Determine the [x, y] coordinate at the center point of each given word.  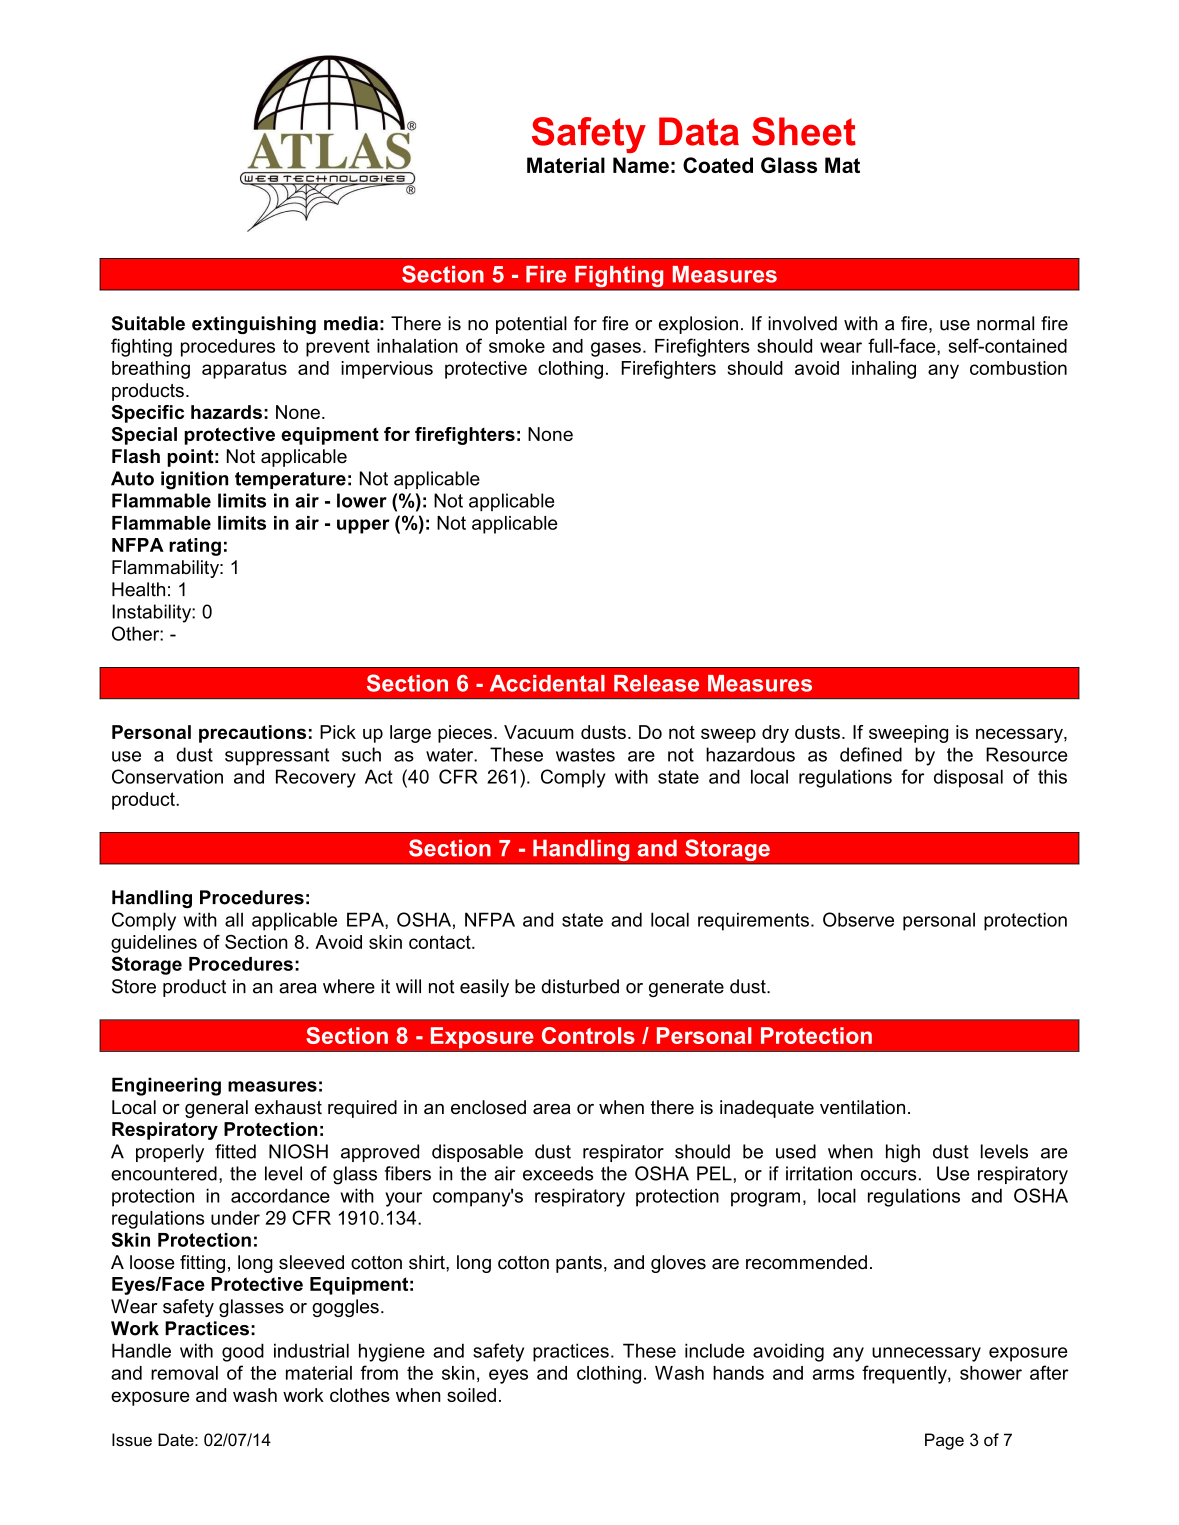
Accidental [547, 683]
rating [195, 547]
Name [641, 165]
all [234, 919]
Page [944, 1441]
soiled [471, 1395]
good [243, 1352]
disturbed [580, 986]
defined [871, 754]
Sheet [804, 131]
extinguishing [254, 325]
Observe [858, 919]
